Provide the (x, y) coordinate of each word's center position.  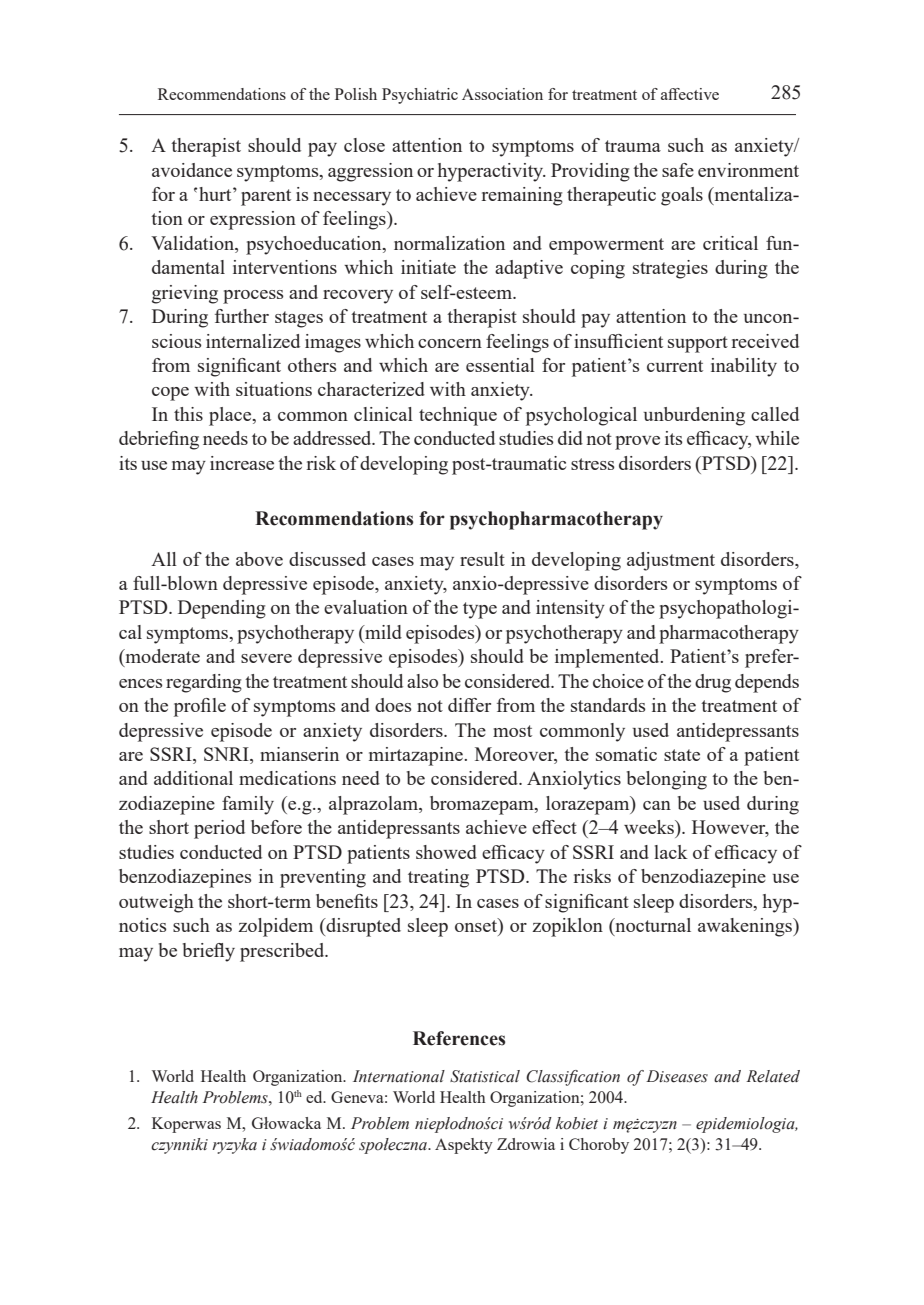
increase (242, 463)
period (219, 829)
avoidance (192, 170)
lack (671, 852)
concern (450, 343)
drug (713, 683)
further (242, 316)
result (482, 559)
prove (637, 443)
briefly (209, 952)
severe (266, 658)
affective (690, 94)
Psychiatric (420, 96)
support (698, 344)
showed (446, 852)
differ (469, 705)
